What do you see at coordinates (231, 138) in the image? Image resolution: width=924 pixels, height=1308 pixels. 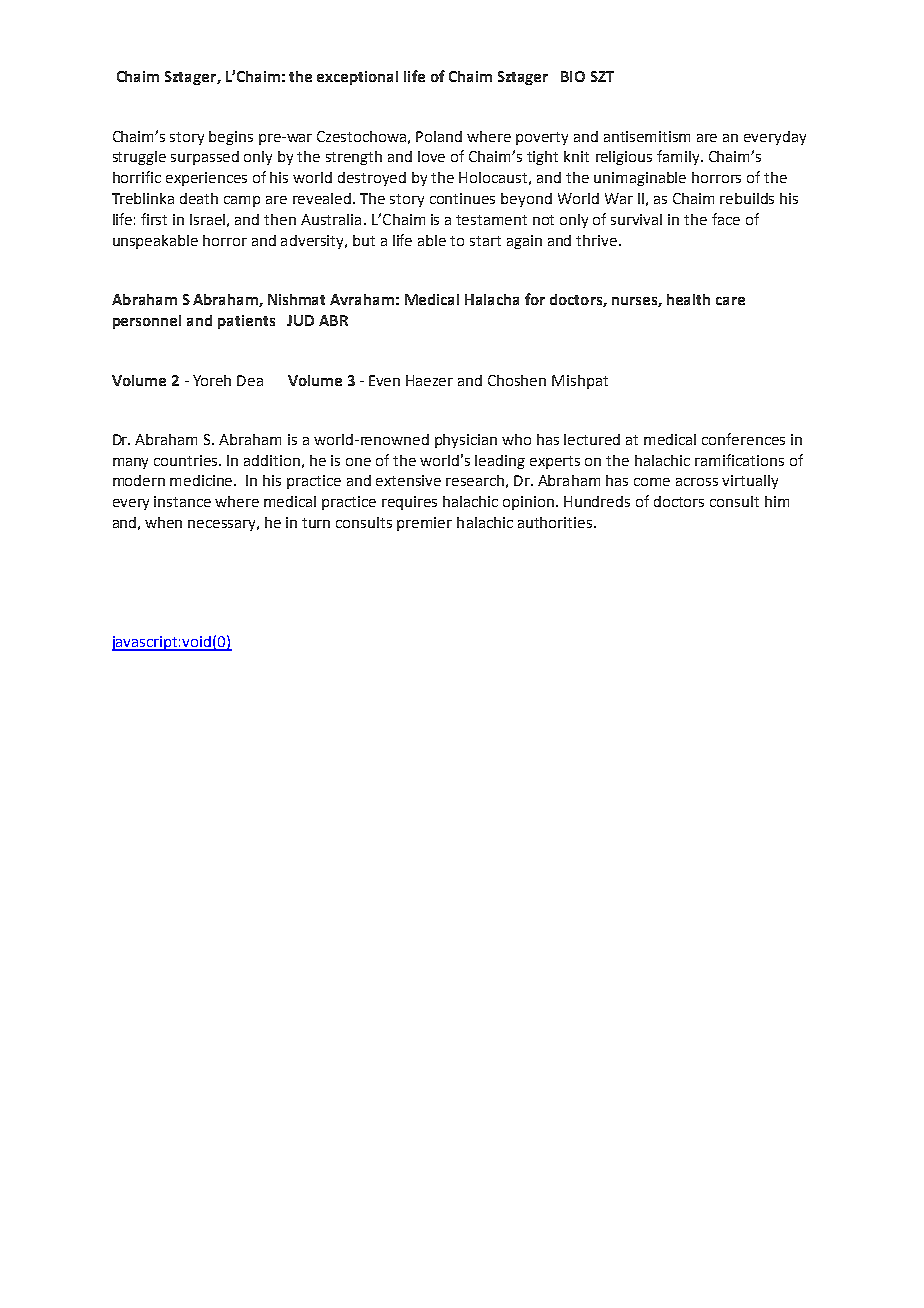 I see `begins` at bounding box center [231, 138].
